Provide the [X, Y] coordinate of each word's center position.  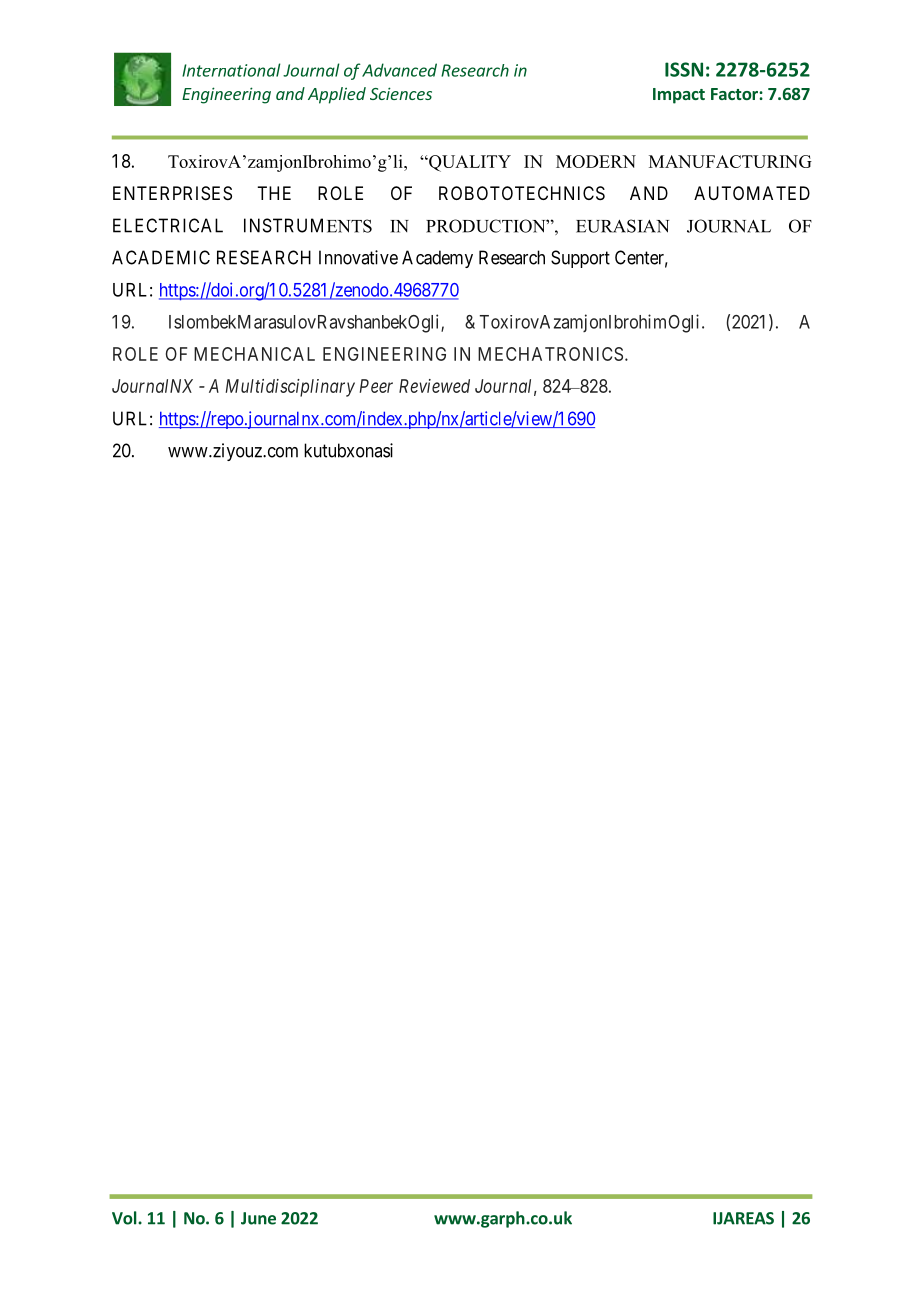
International [231, 70]
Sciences [401, 93]
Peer [376, 386]
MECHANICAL [254, 354]
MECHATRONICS [550, 354]
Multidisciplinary [290, 388]
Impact [679, 96]
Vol [125, 1218]
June [258, 1218]
